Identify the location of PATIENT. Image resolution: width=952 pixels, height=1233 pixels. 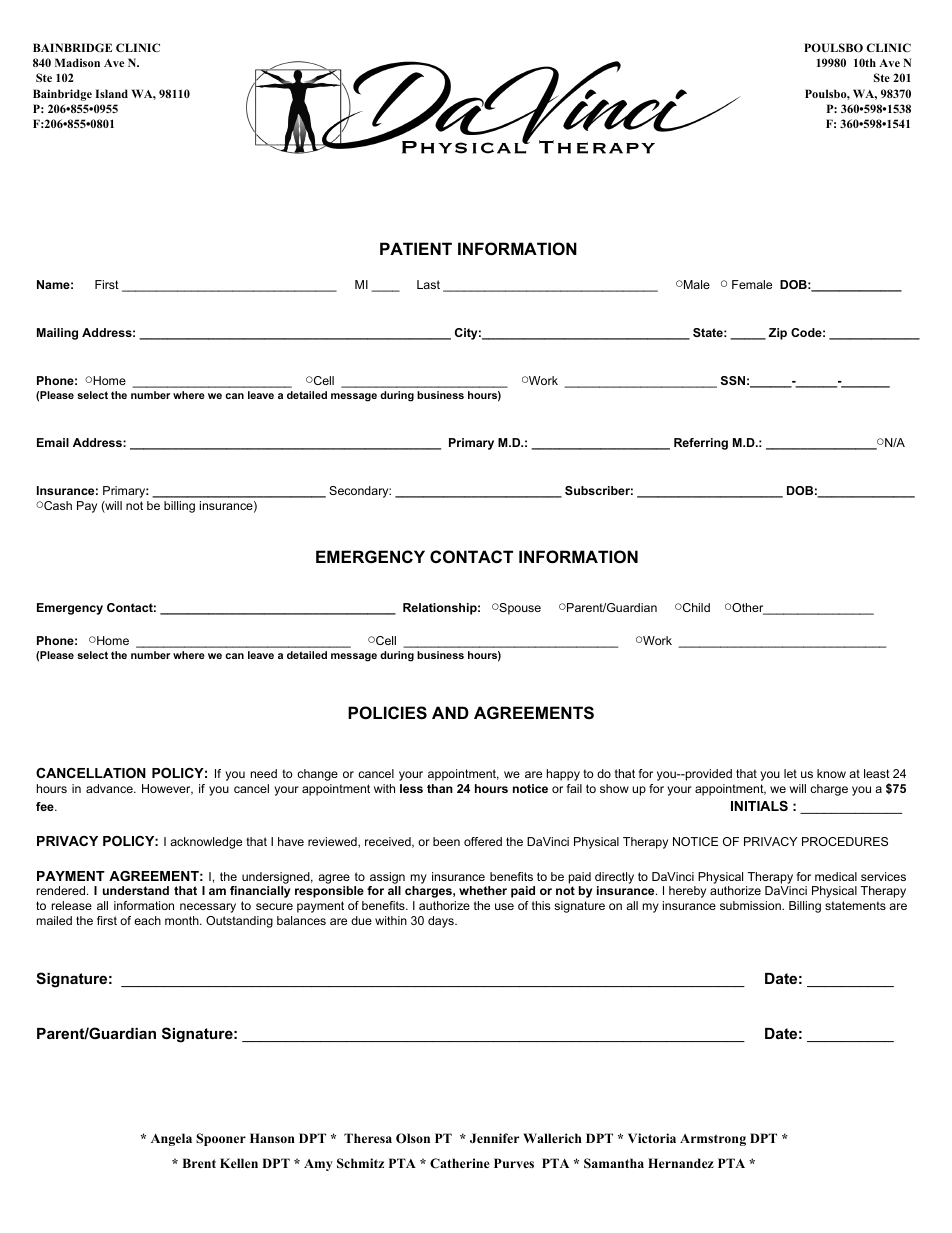
(416, 248).
